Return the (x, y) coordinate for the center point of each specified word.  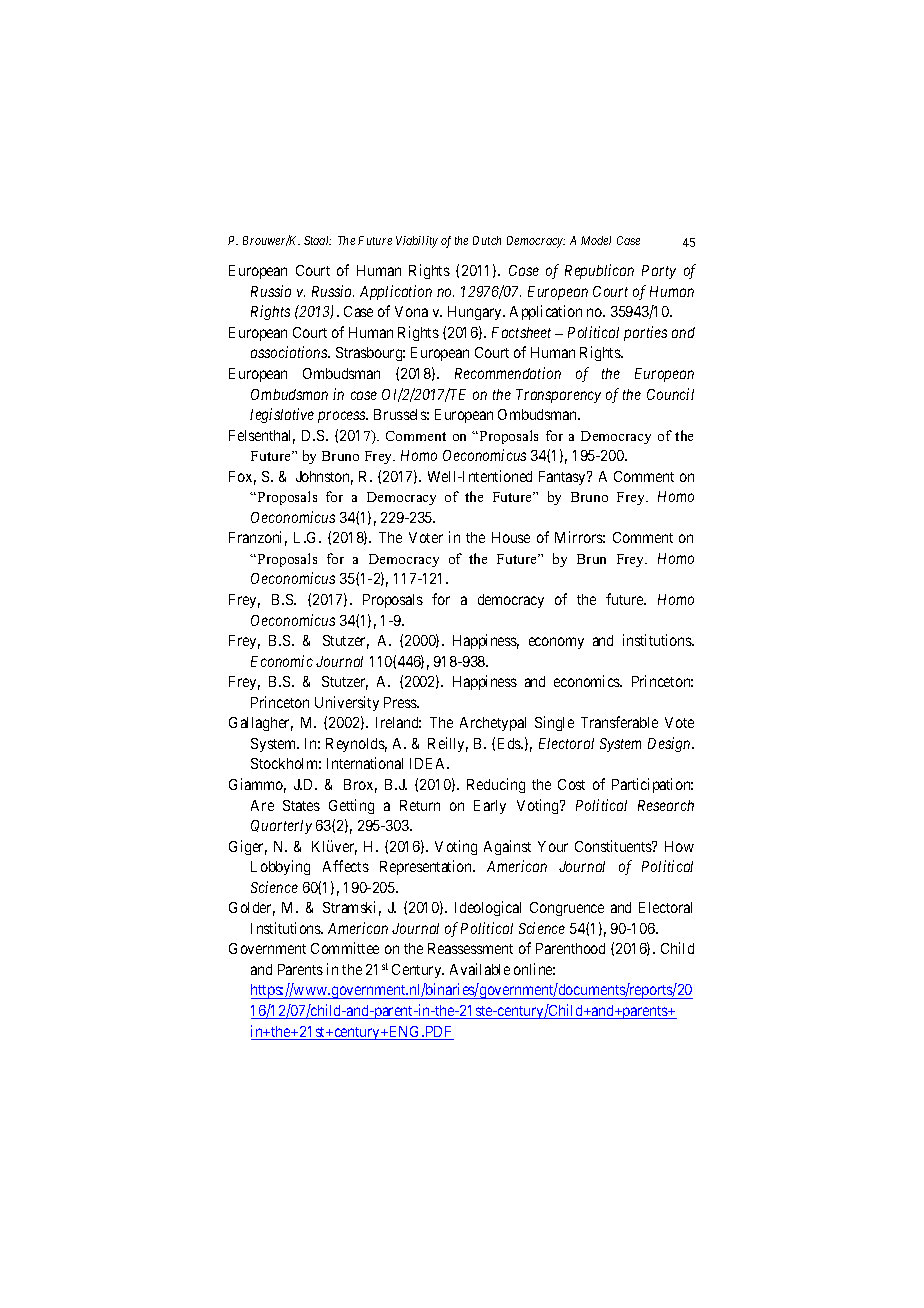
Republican (599, 271)
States (301, 805)
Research (666, 805)
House (511, 537)
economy (556, 643)
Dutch (487, 240)
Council (670, 394)
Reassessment (470, 948)
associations (290, 352)
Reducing (496, 785)
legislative (282, 415)
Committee (345, 948)
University (347, 703)
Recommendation (508, 373)
